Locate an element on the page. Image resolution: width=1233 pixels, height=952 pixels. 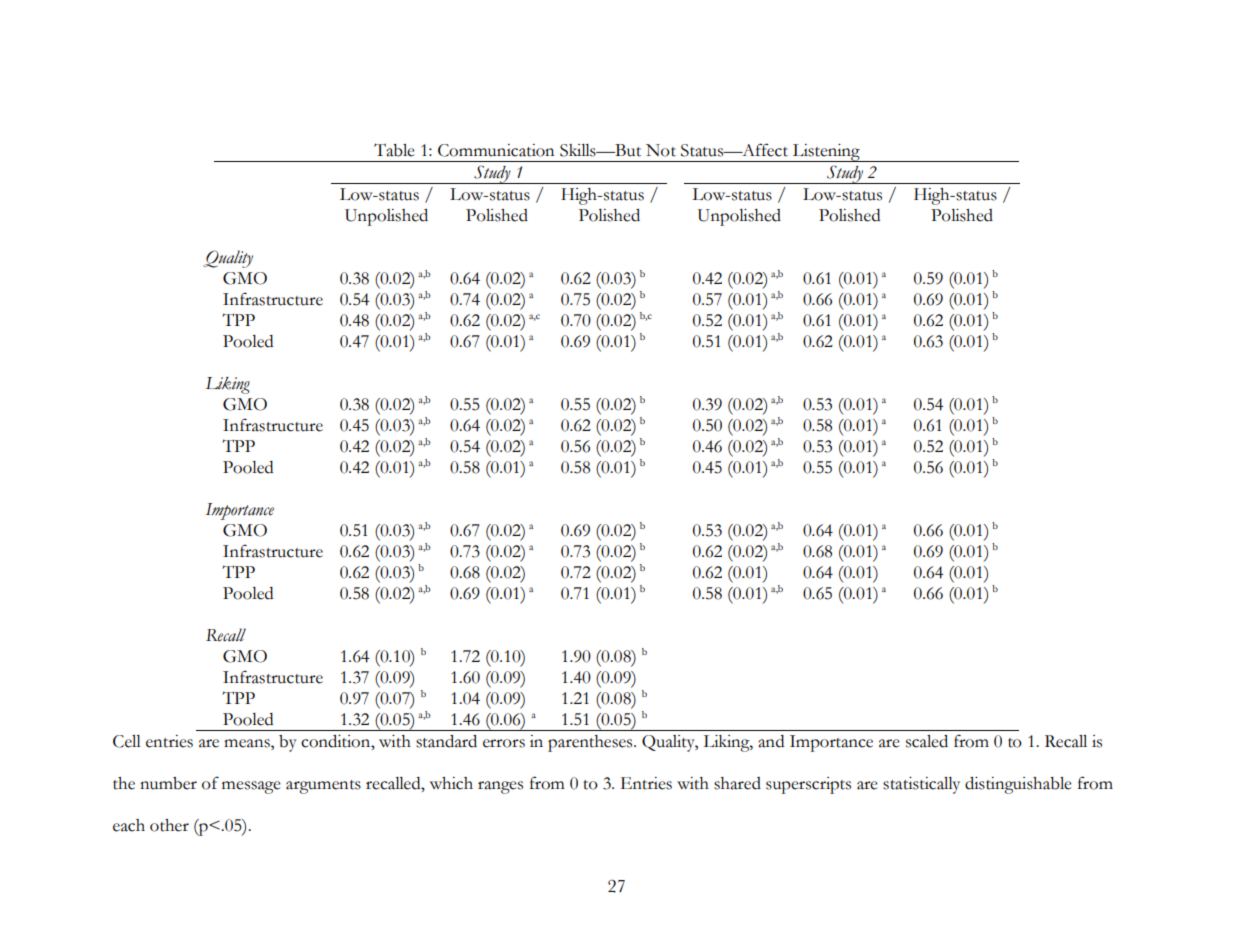
scaled is located at coordinates (927, 741).
